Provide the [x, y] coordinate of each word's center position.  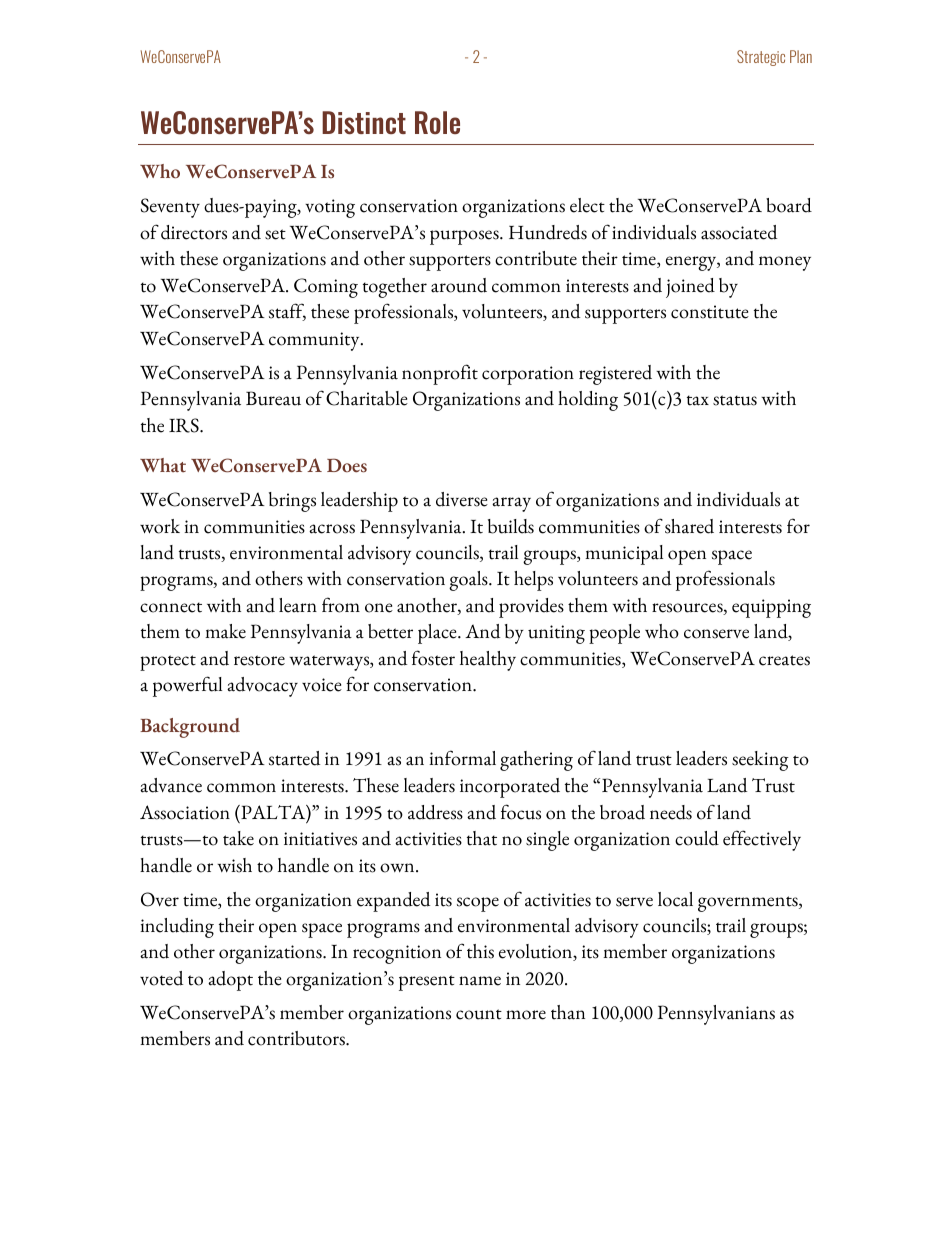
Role [437, 122]
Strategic [761, 58]
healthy [488, 661]
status [735, 400]
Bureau [273, 398]
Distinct [364, 122]
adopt [230, 981]
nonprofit [440, 374]
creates [784, 660]
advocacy [262, 687]
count [479, 1014]
